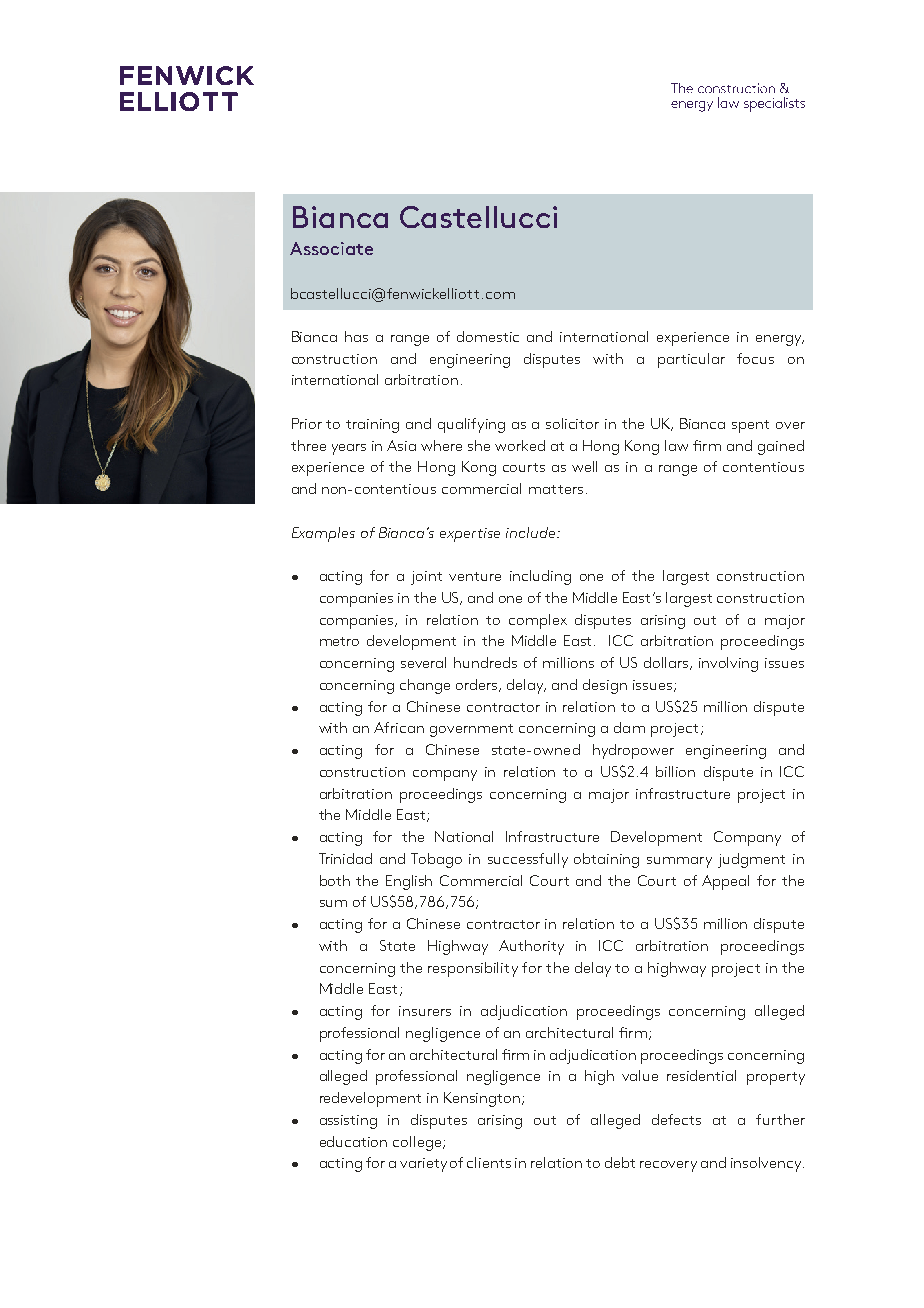  Describe the element at coordinates (755, 358) in the screenshot. I see `focus` at that location.
